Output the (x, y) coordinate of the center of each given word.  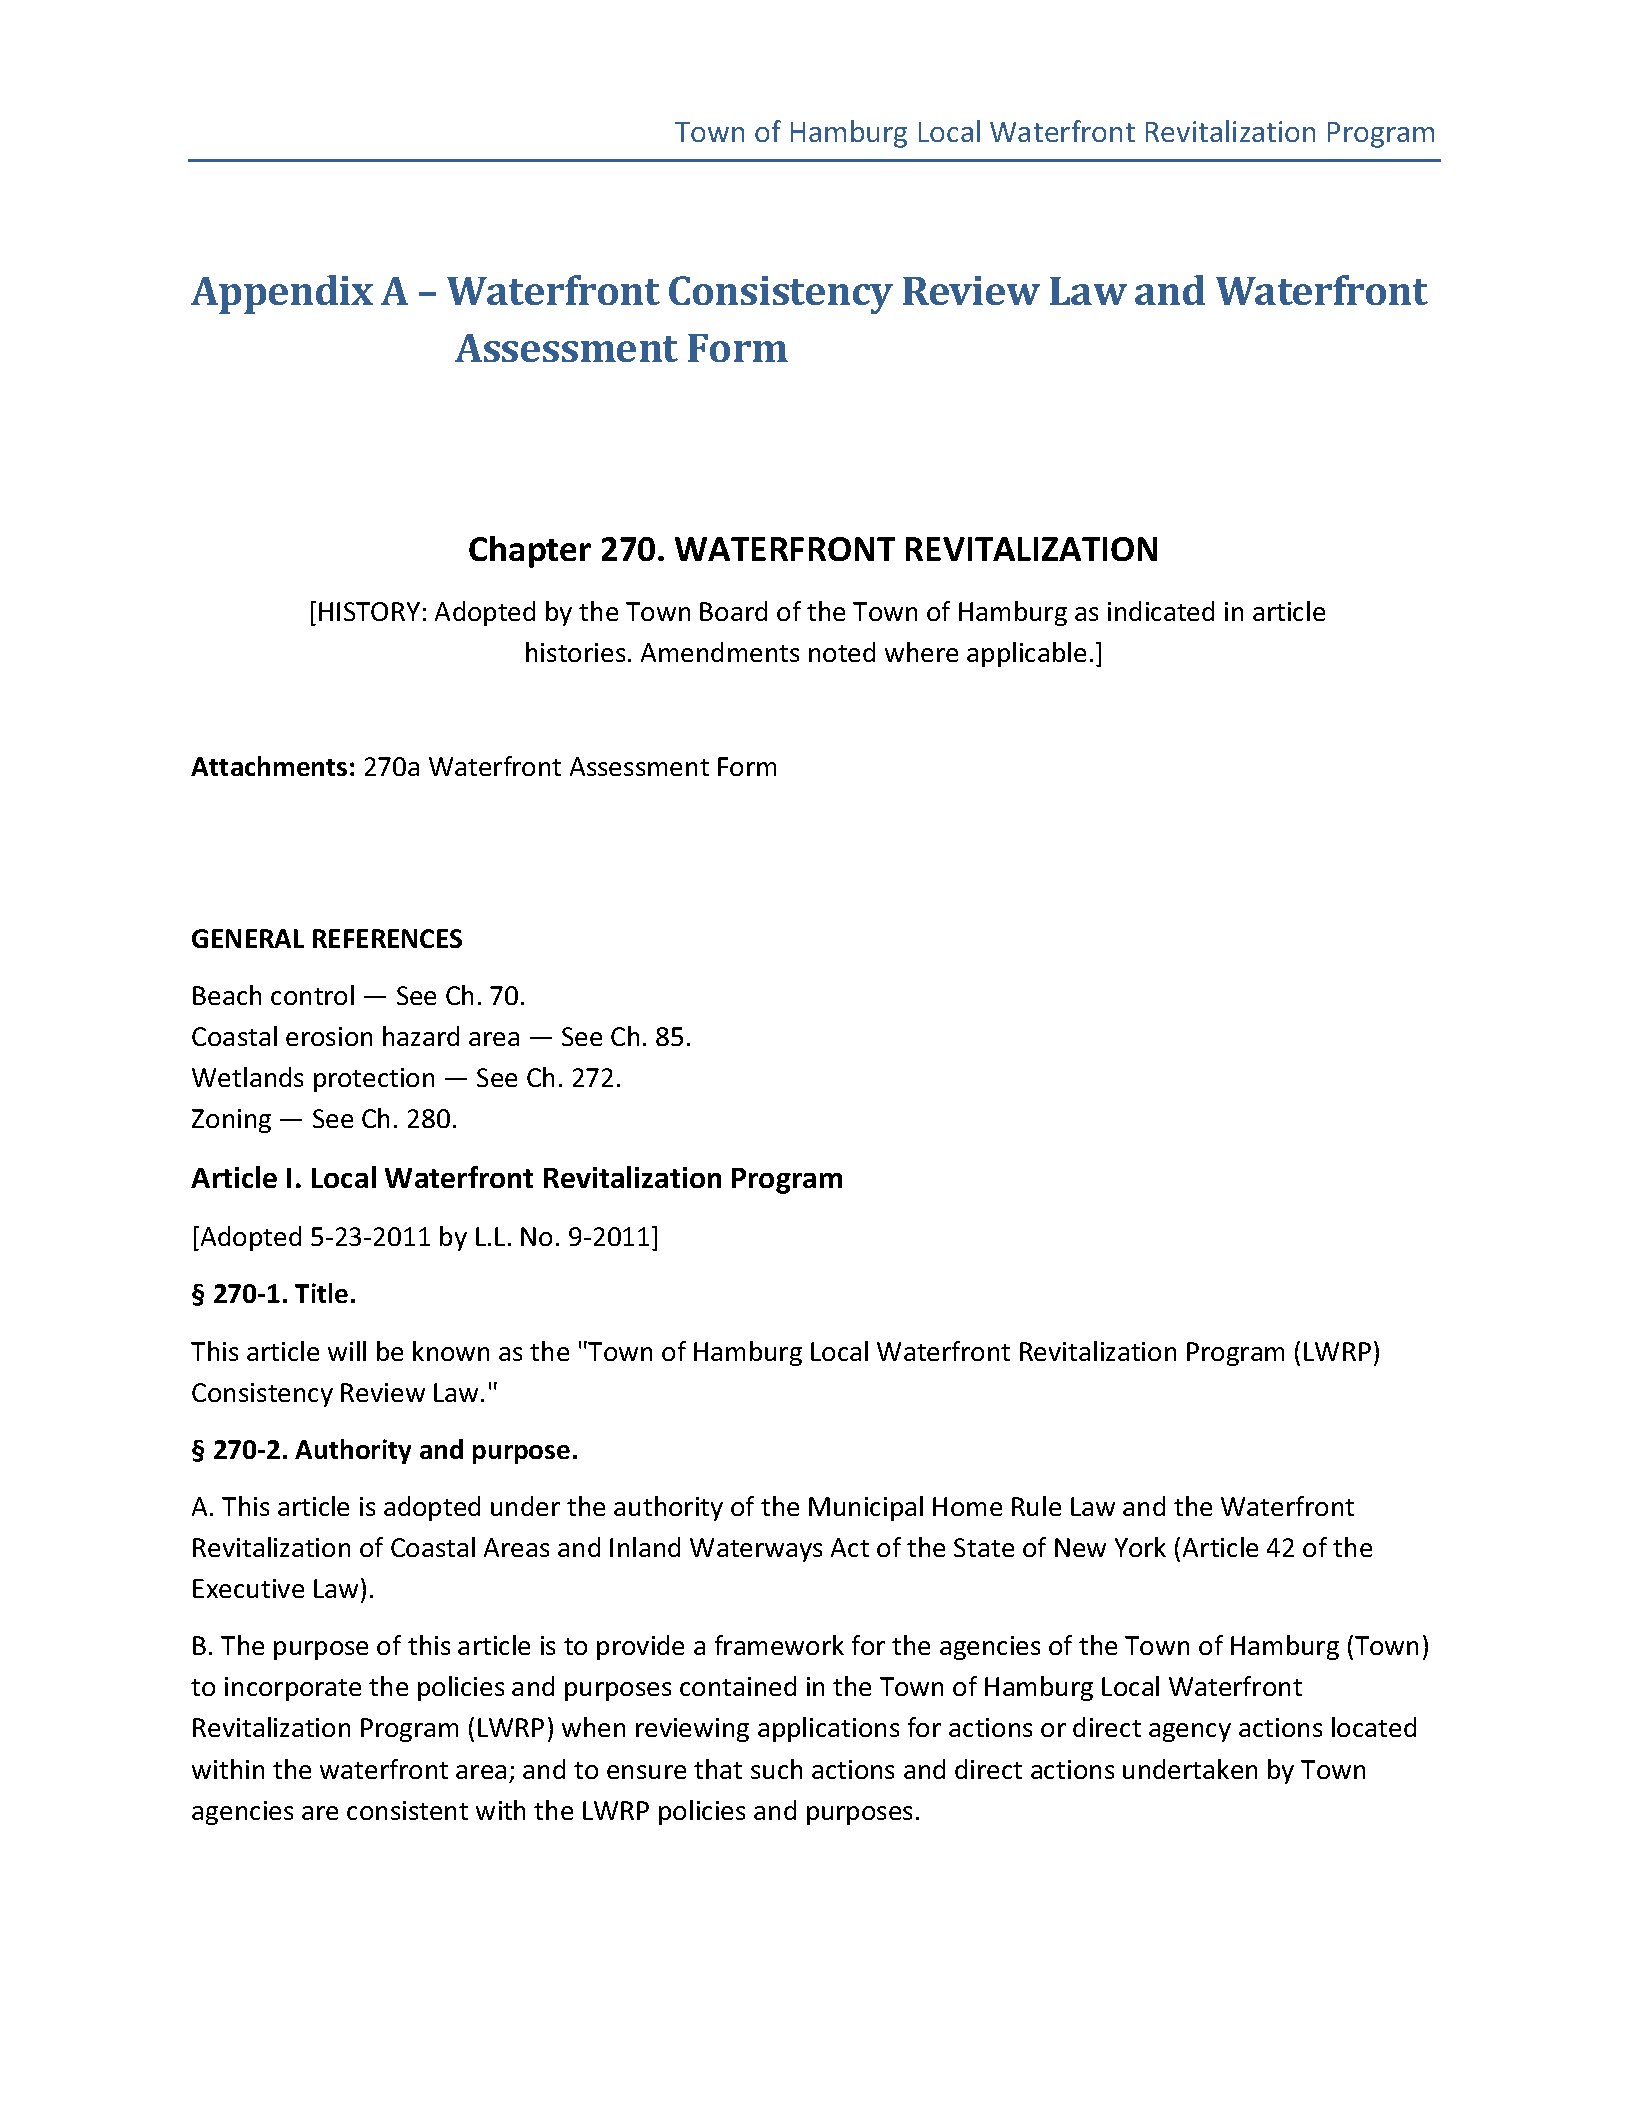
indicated (1161, 611)
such (776, 1769)
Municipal (866, 1508)
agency (1190, 1732)
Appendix (282, 294)
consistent (407, 1810)
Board (733, 611)
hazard (421, 1036)
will (347, 1351)
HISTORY (369, 611)
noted (842, 652)
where (921, 652)
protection (374, 1080)
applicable (1026, 654)
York (1140, 1547)
